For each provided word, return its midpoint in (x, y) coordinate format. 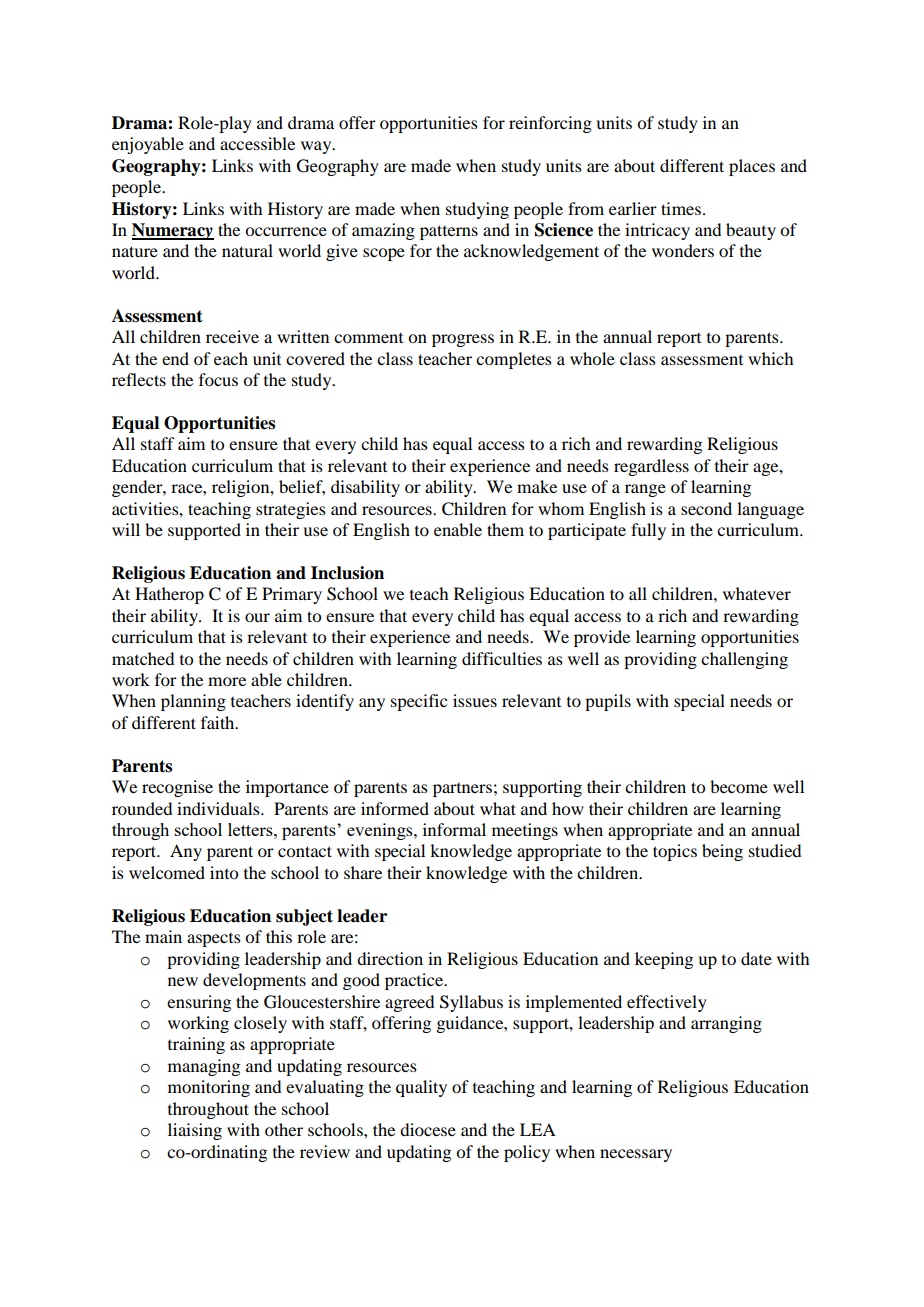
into (224, 872)
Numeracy (173, 231)
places (752, 167)
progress (463, 340)
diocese (428, 1129)
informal (454, 829)
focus (218, 379)
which (770, 358)
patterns (449, 232)
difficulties (502, 658)
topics (675, 852)
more (227, 681)
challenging (744, 660)
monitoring (209, 1088)
